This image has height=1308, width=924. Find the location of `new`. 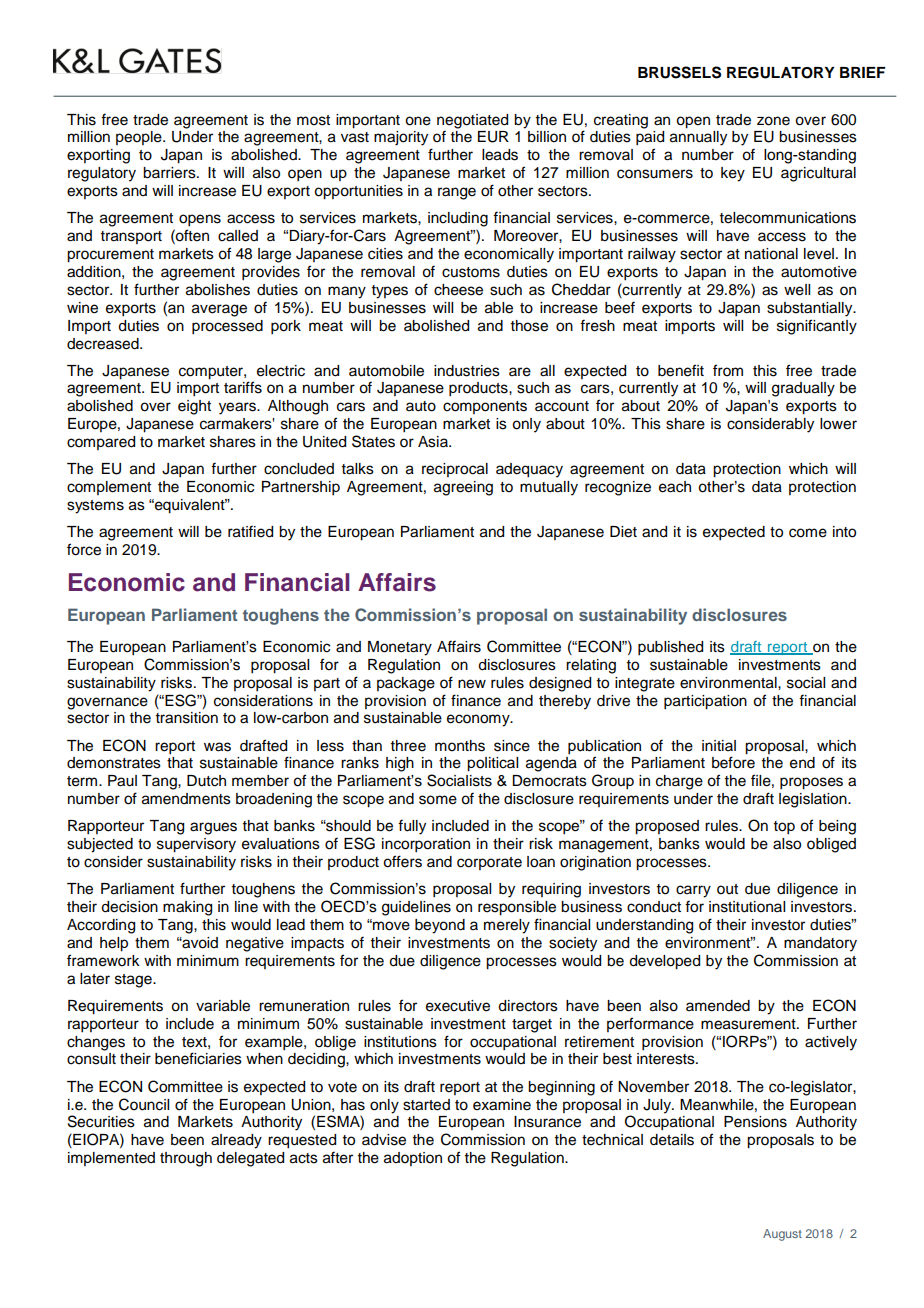

new is located at coordinates (472, 684).
